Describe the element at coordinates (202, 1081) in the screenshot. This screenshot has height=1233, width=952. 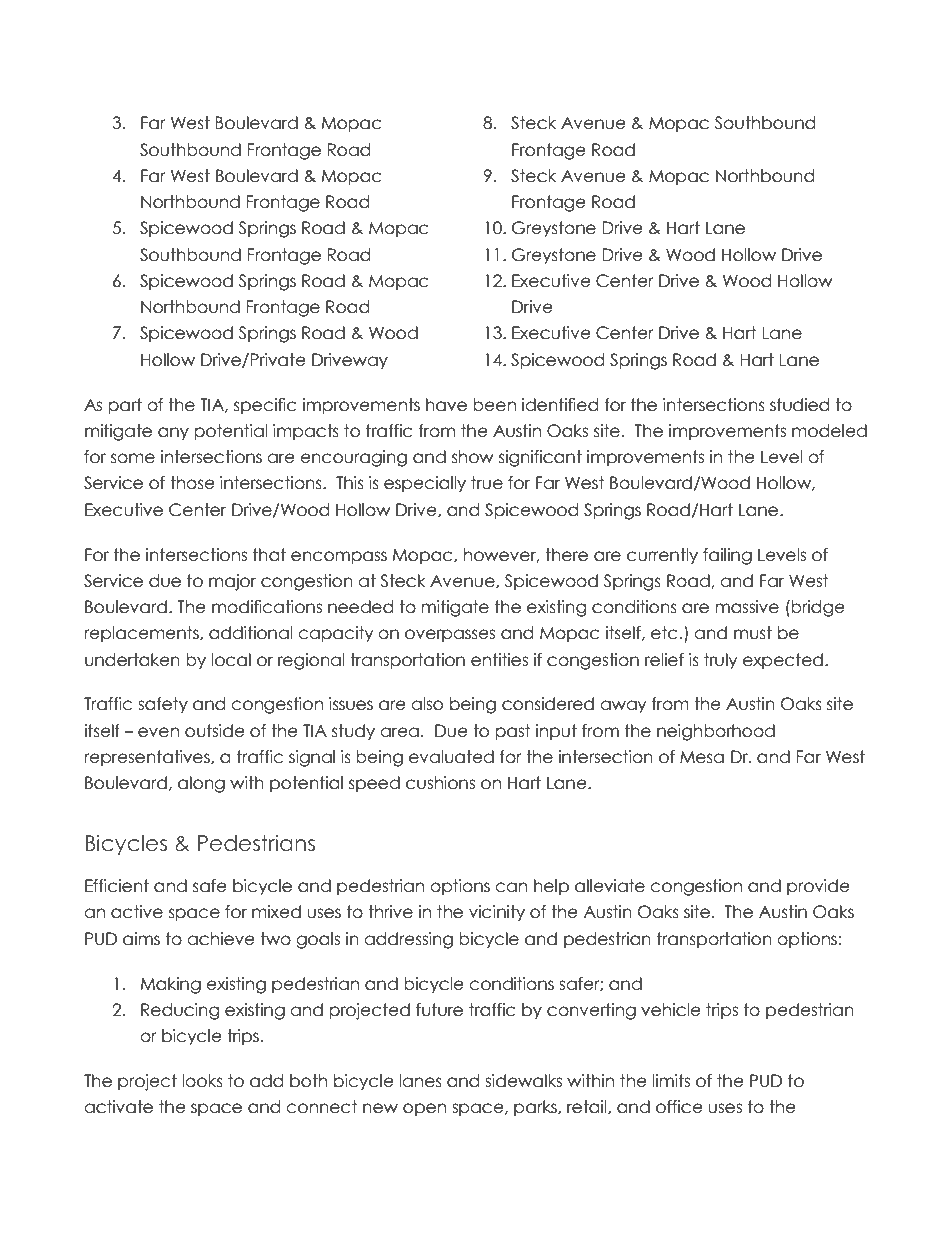
I see `looks` at that location.
